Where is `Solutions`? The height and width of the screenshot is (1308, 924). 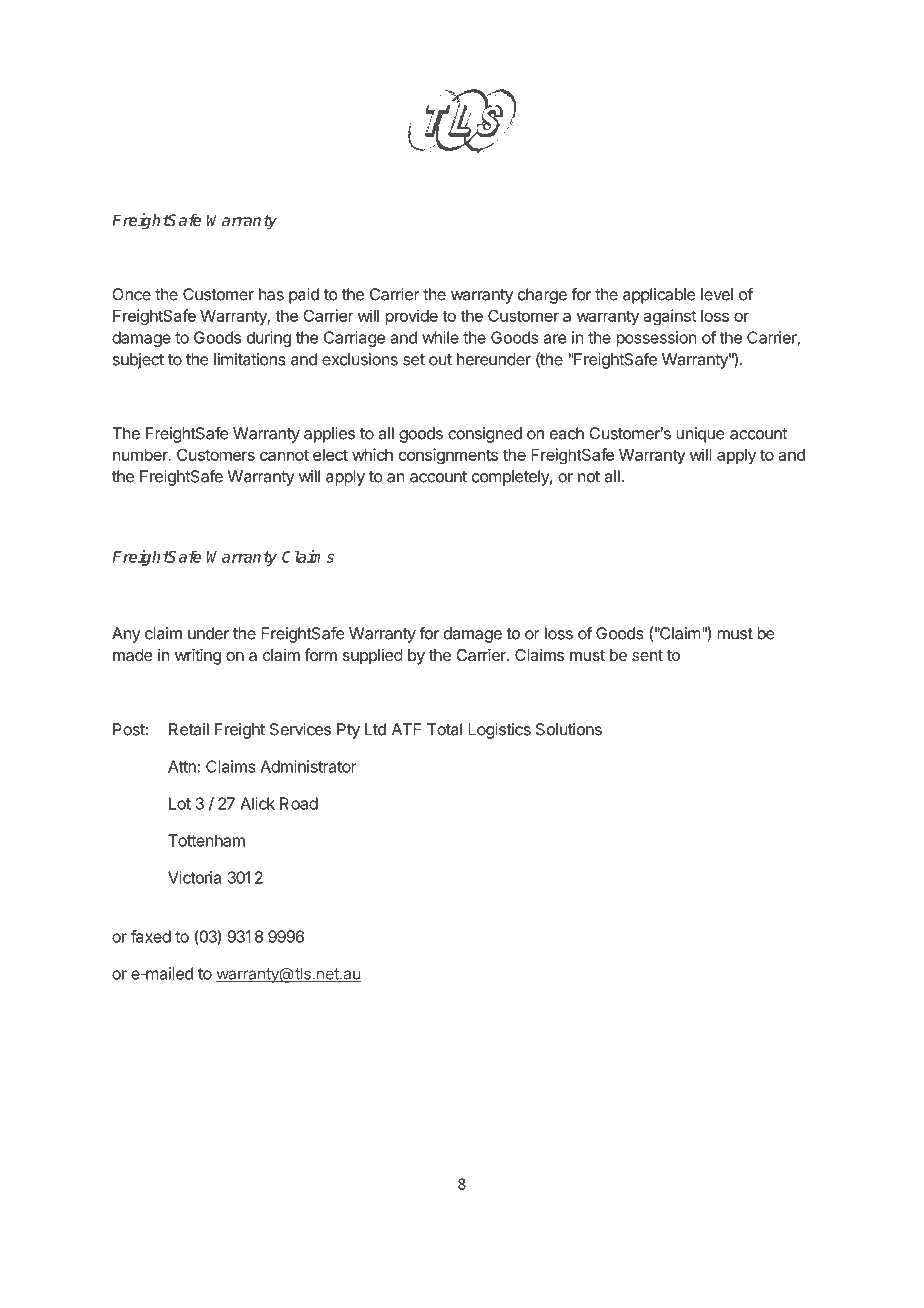
Solutions is located at coordinates (569, 729).
